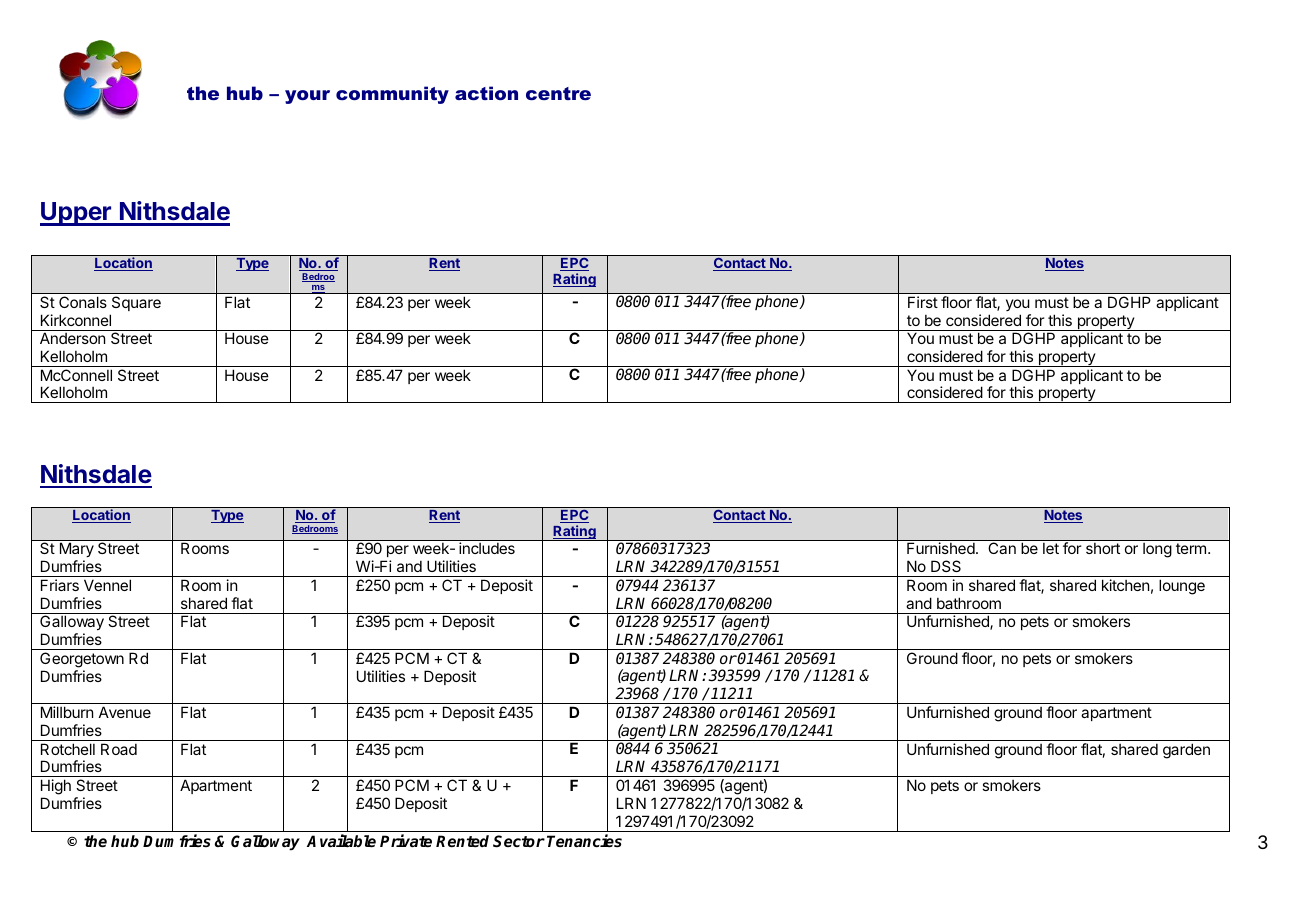  What do you see at coordinates (558, 93) in the page?
I see `centre` at bounding box center [558, 93].
